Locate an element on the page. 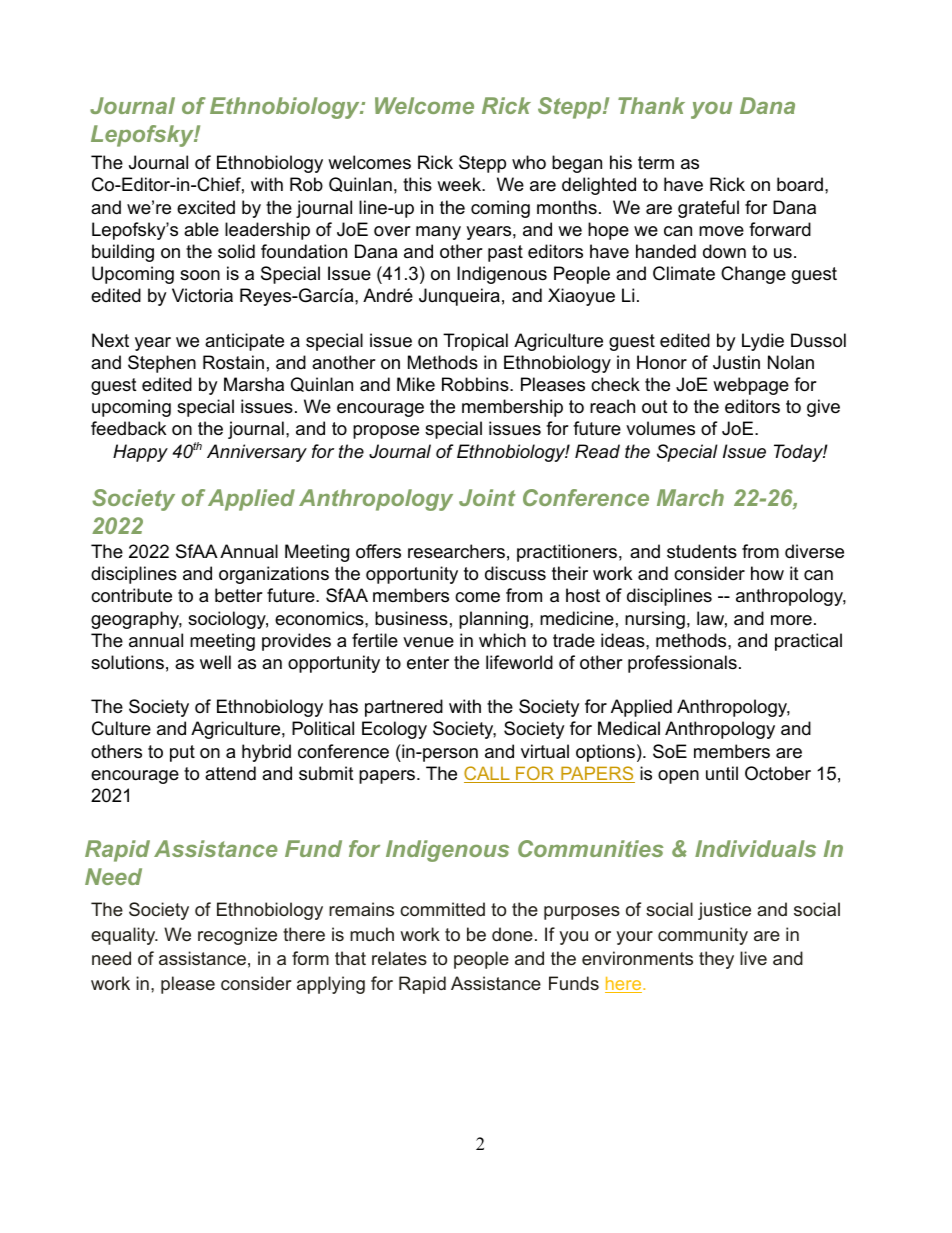  Robbins is located at coordinates (476, 384).
